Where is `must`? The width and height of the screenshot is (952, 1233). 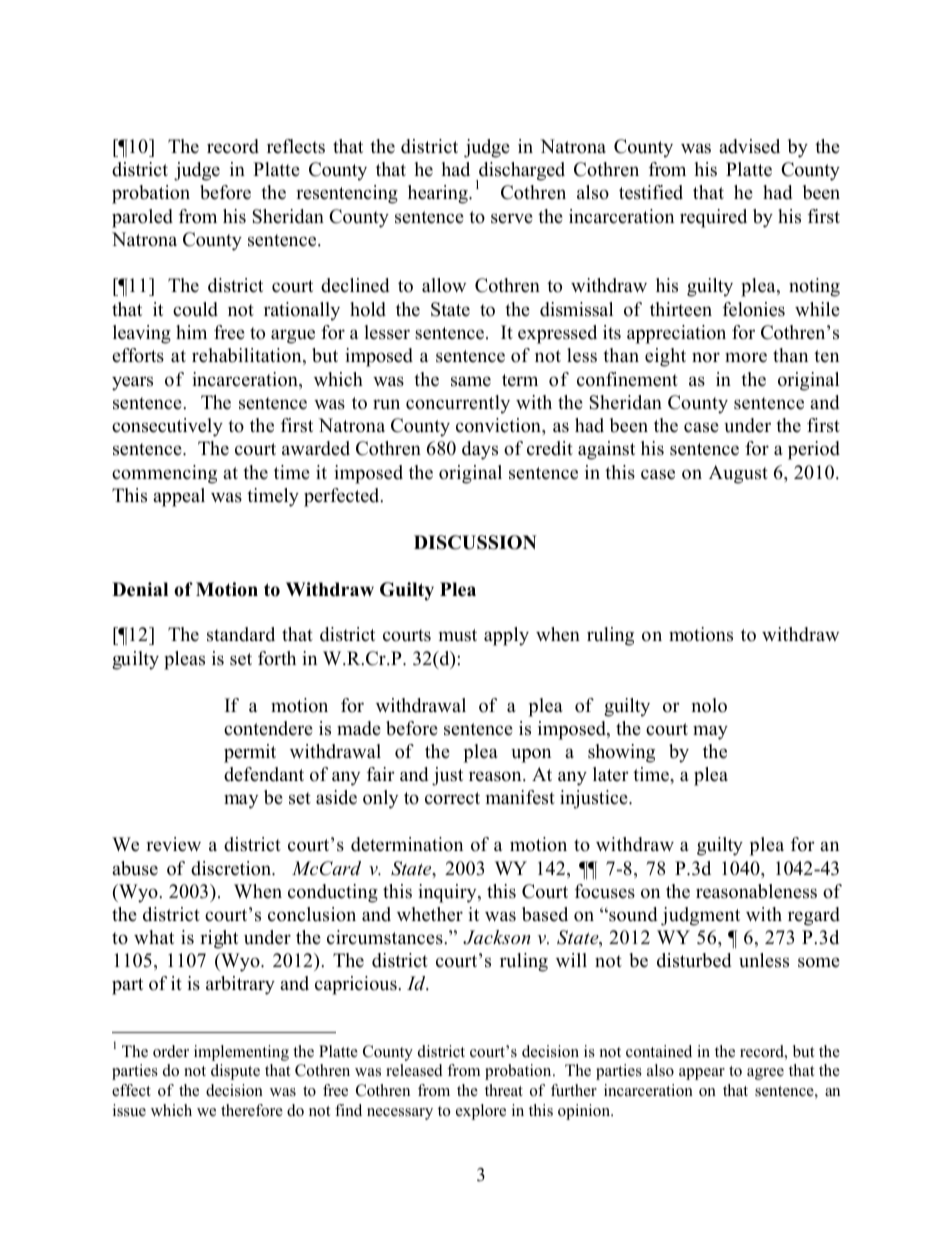
must is located at coordinates (458, 635).
